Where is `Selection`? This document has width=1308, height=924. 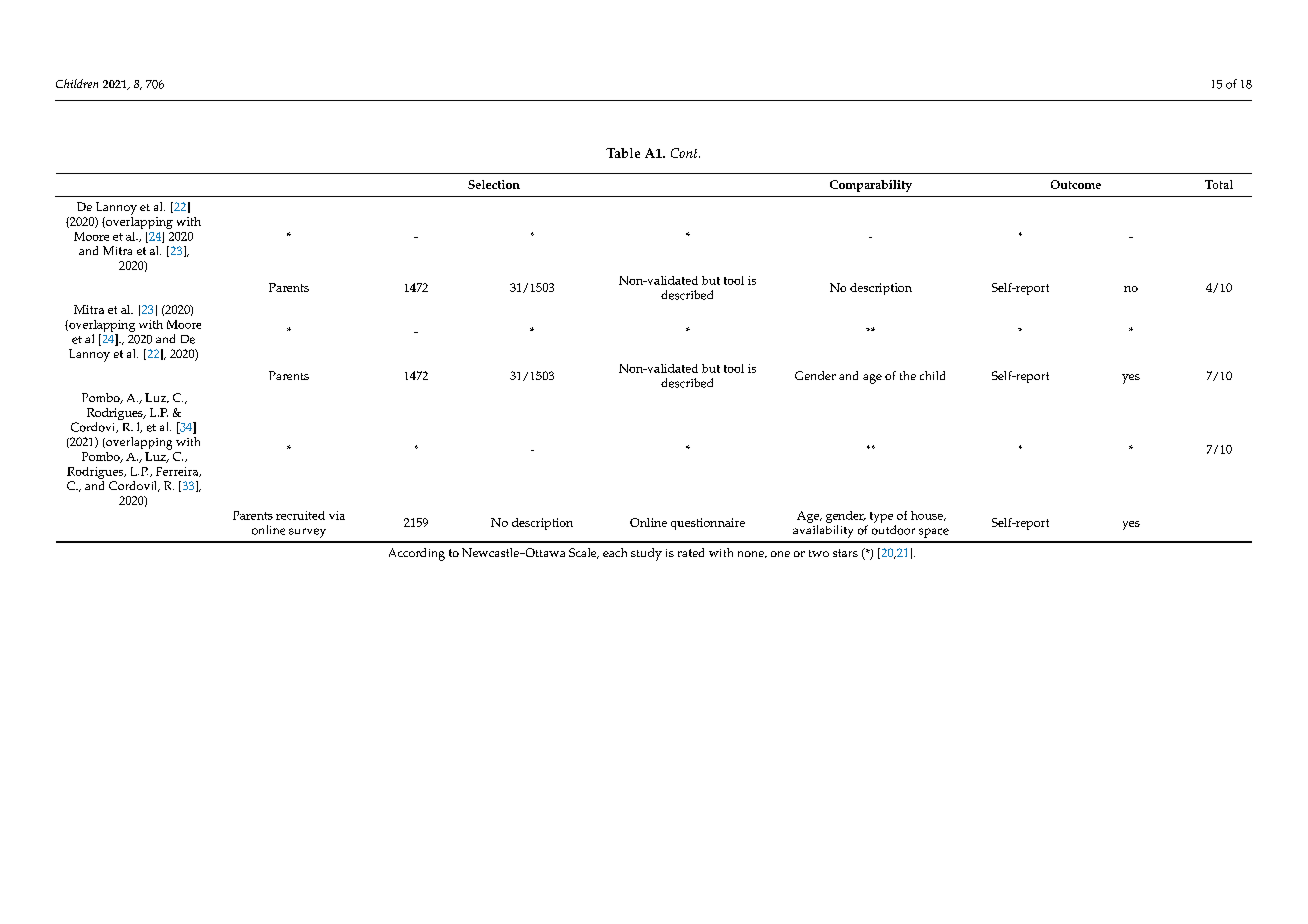 Selection is located at coordinates (494, 184).
